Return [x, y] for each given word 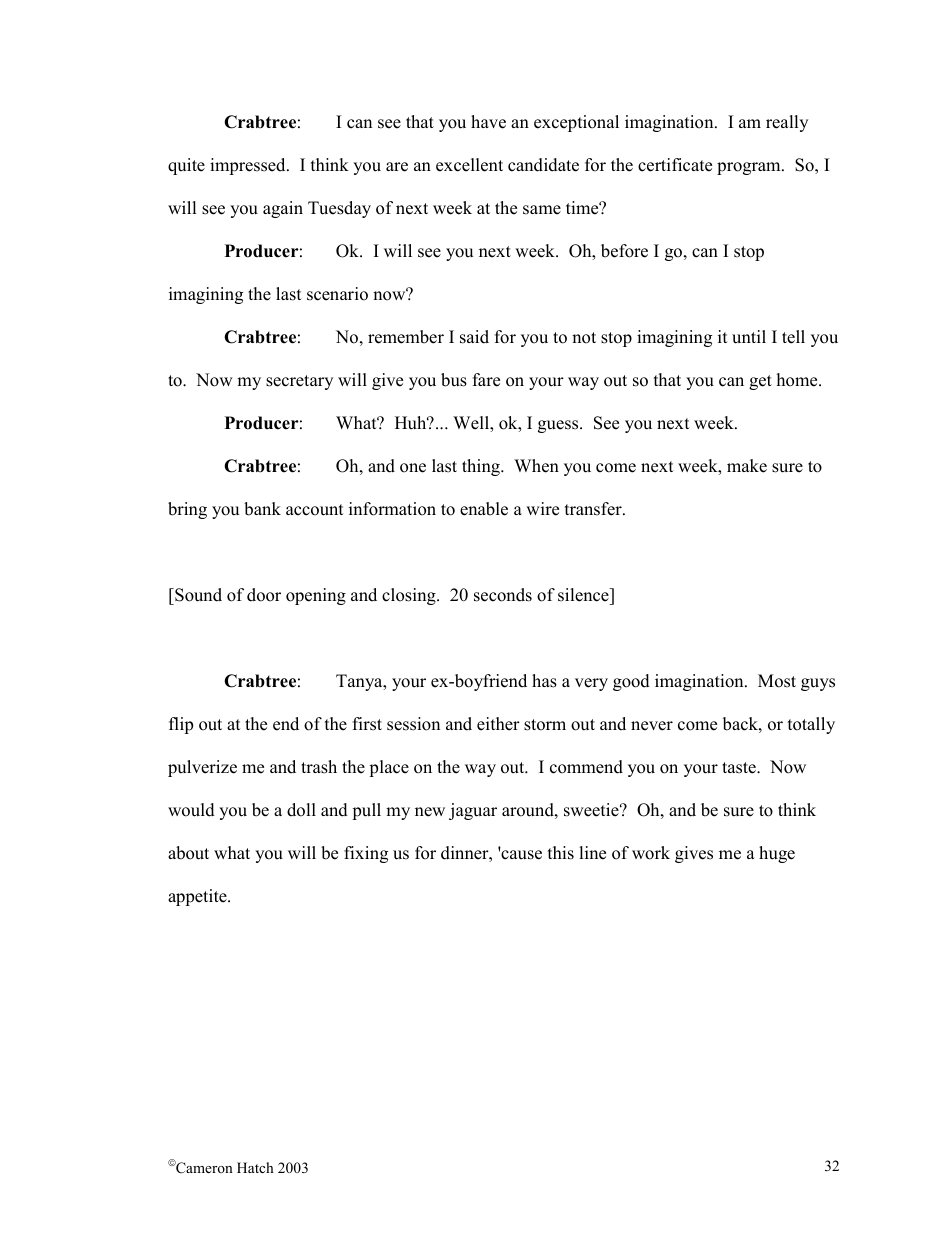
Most [777, 681]
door [264, 595]
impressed [249, 166]
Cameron [203, 1167]
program [750, 168]
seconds [503, 595]
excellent [469, 165]
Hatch [255, 1167]
